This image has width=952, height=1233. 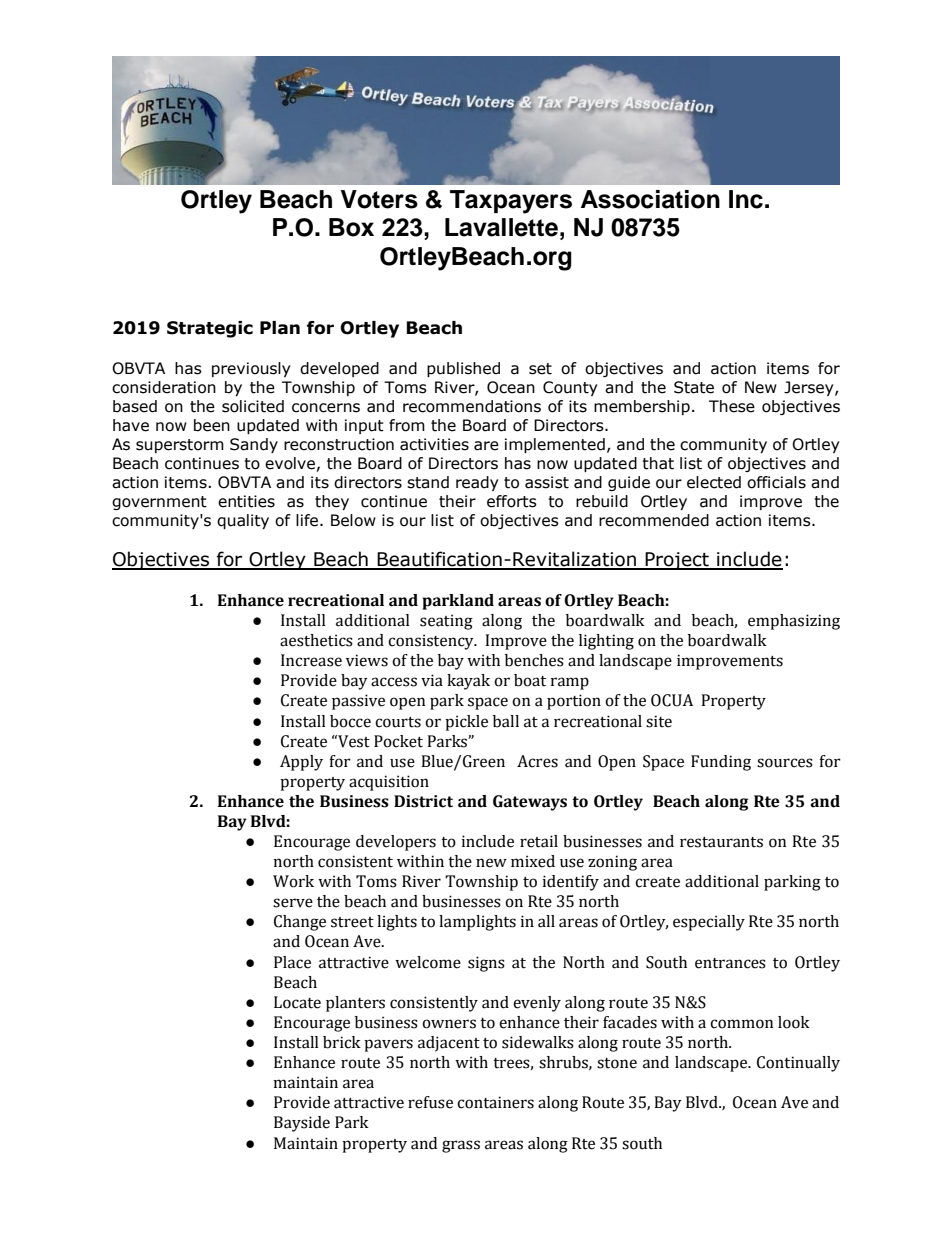 I want to click on Box, so click(x=351, y=227).
